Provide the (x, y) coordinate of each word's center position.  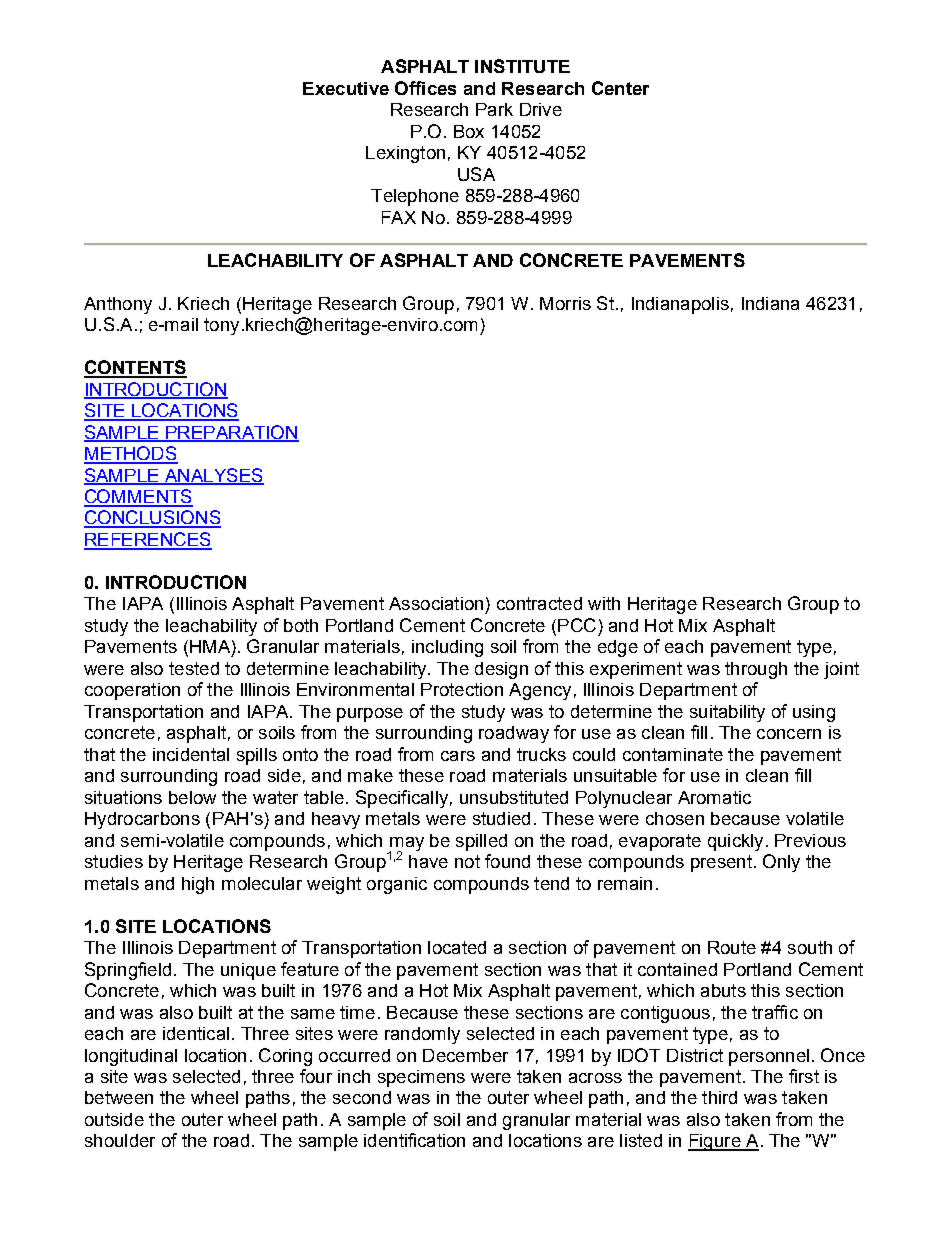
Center (620, 88)
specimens (421, 1078)
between (119, 1097)
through (756, 670)
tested (194, 668)
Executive (346, 88)
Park (494, 109)
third (719, 1097)
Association (436, 603)
